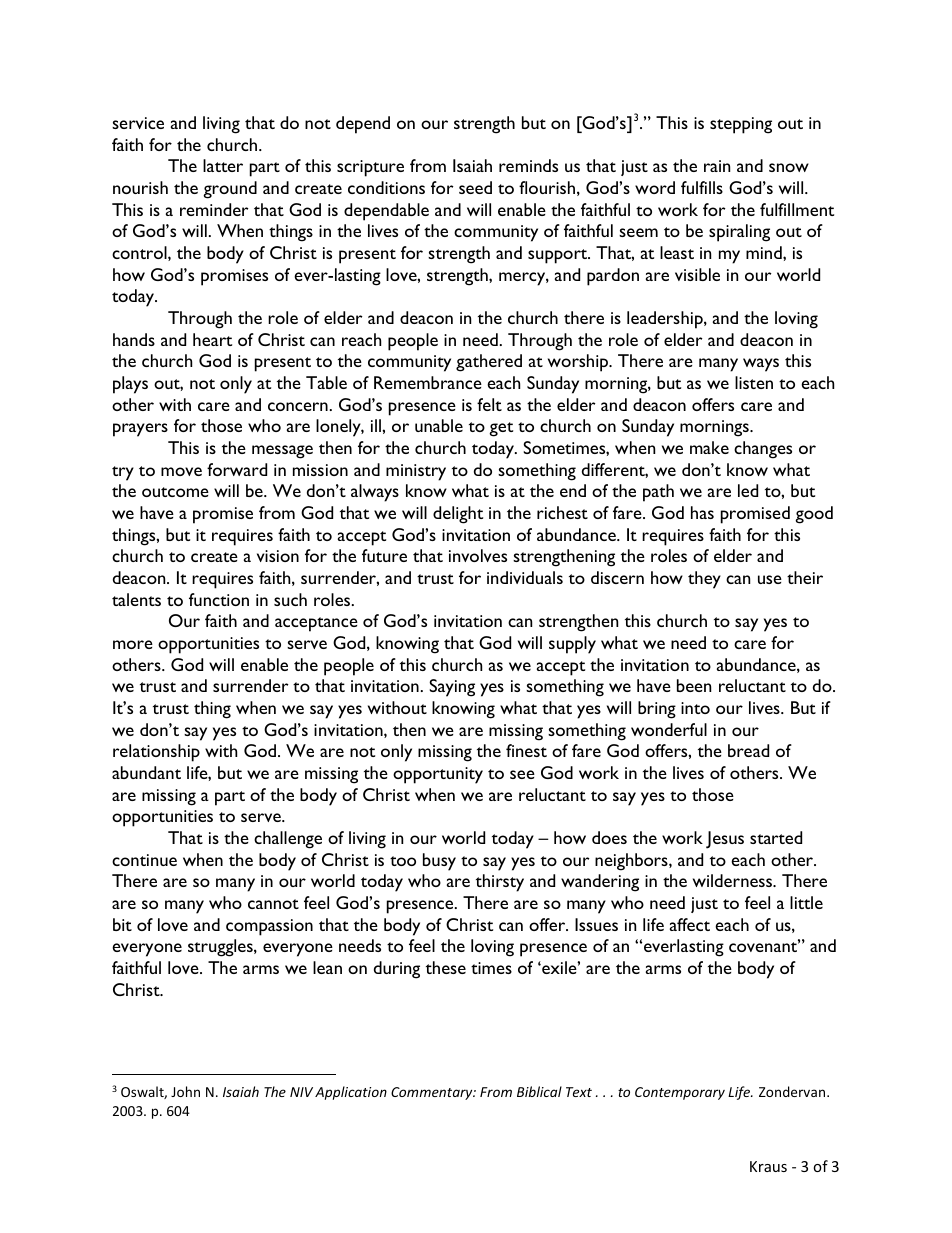 The height and width of the document is (1233, 952). Describe the element at coordinates (475, 187) in the document. I see `seed` at that location.
